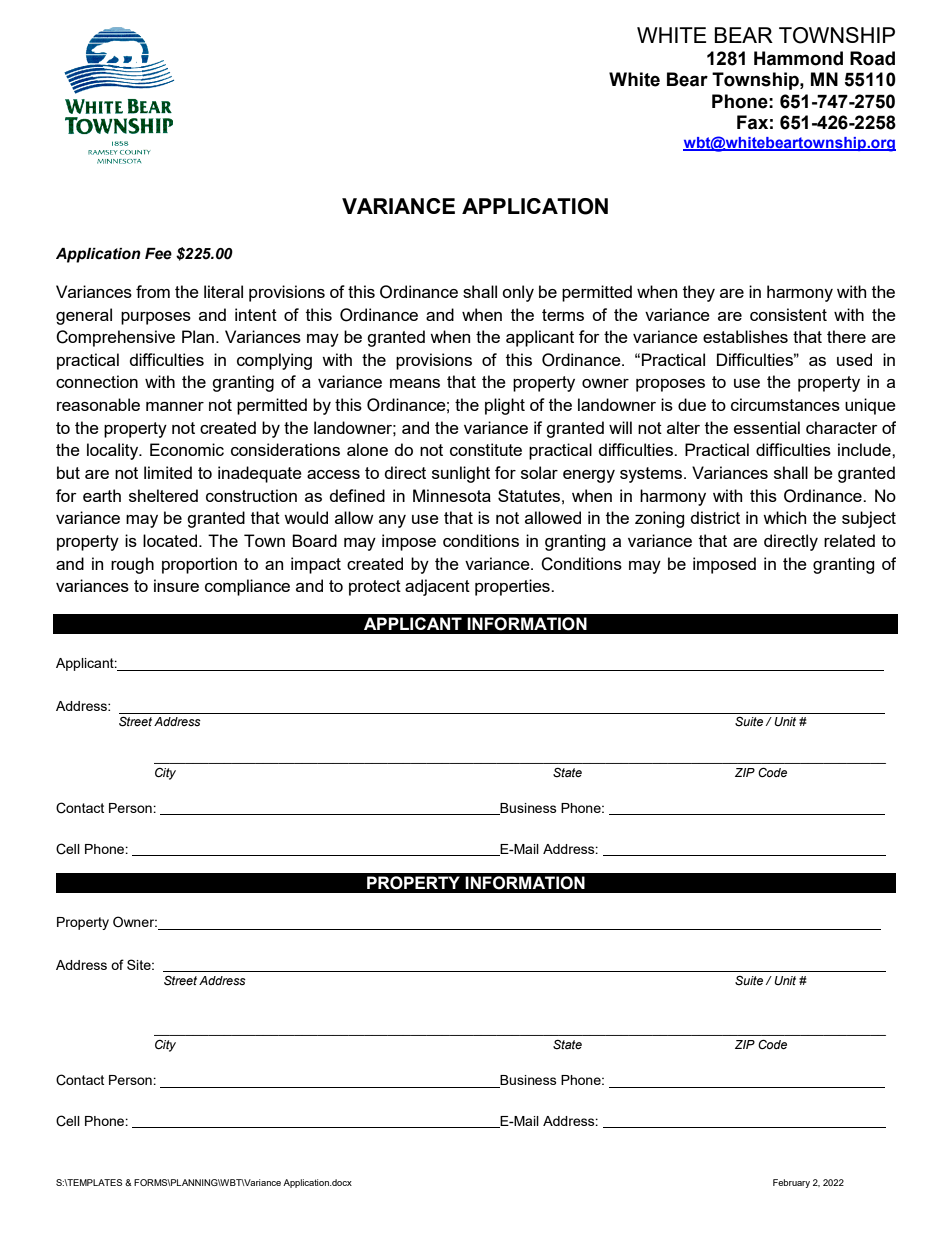 The width and height of the page is (952, 1233). What do you see at coordinates (849, 540) in the page?
I see `related` at bounding box center [849, 540].
